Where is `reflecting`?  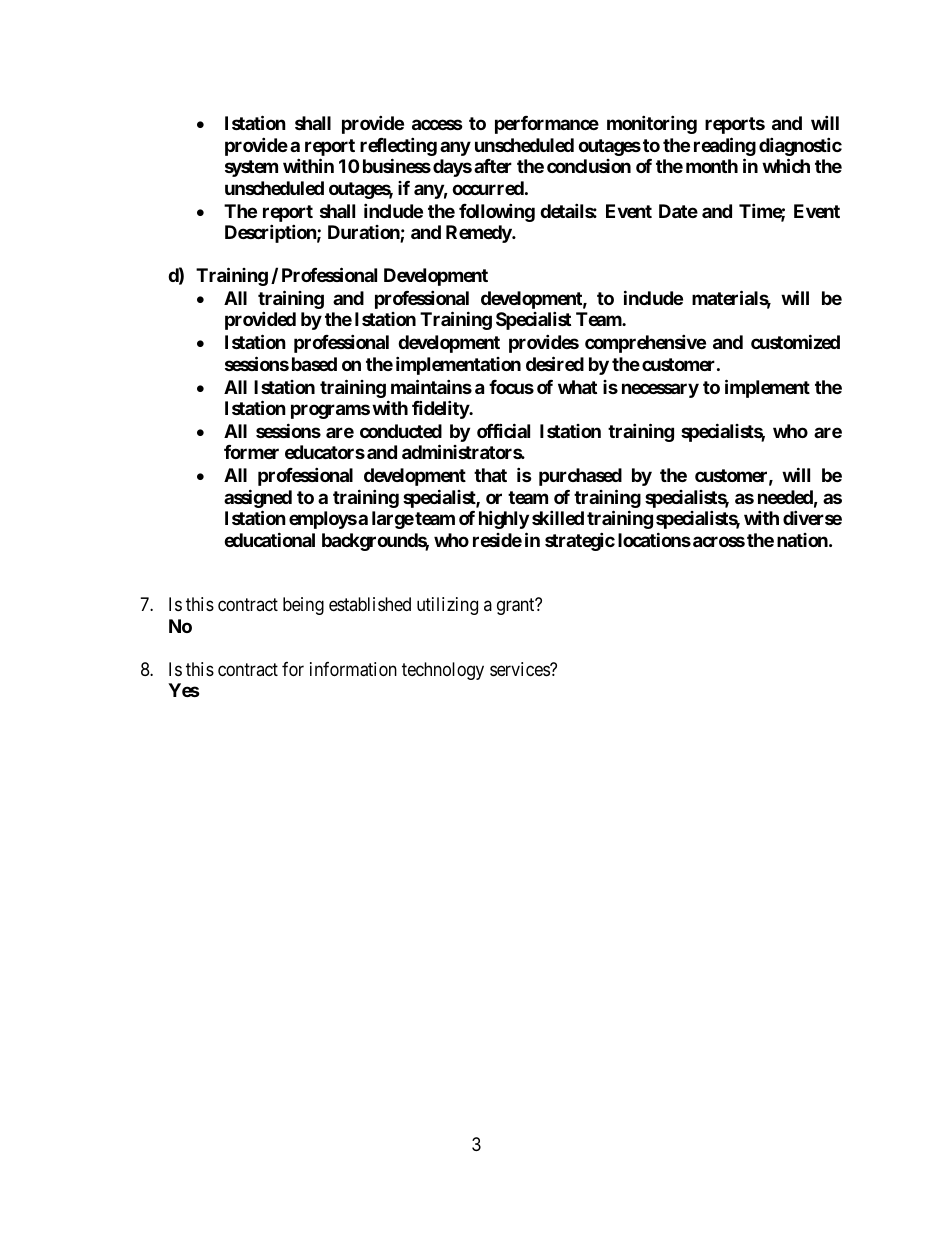
reflecting is located at coordinates (398, 148).
